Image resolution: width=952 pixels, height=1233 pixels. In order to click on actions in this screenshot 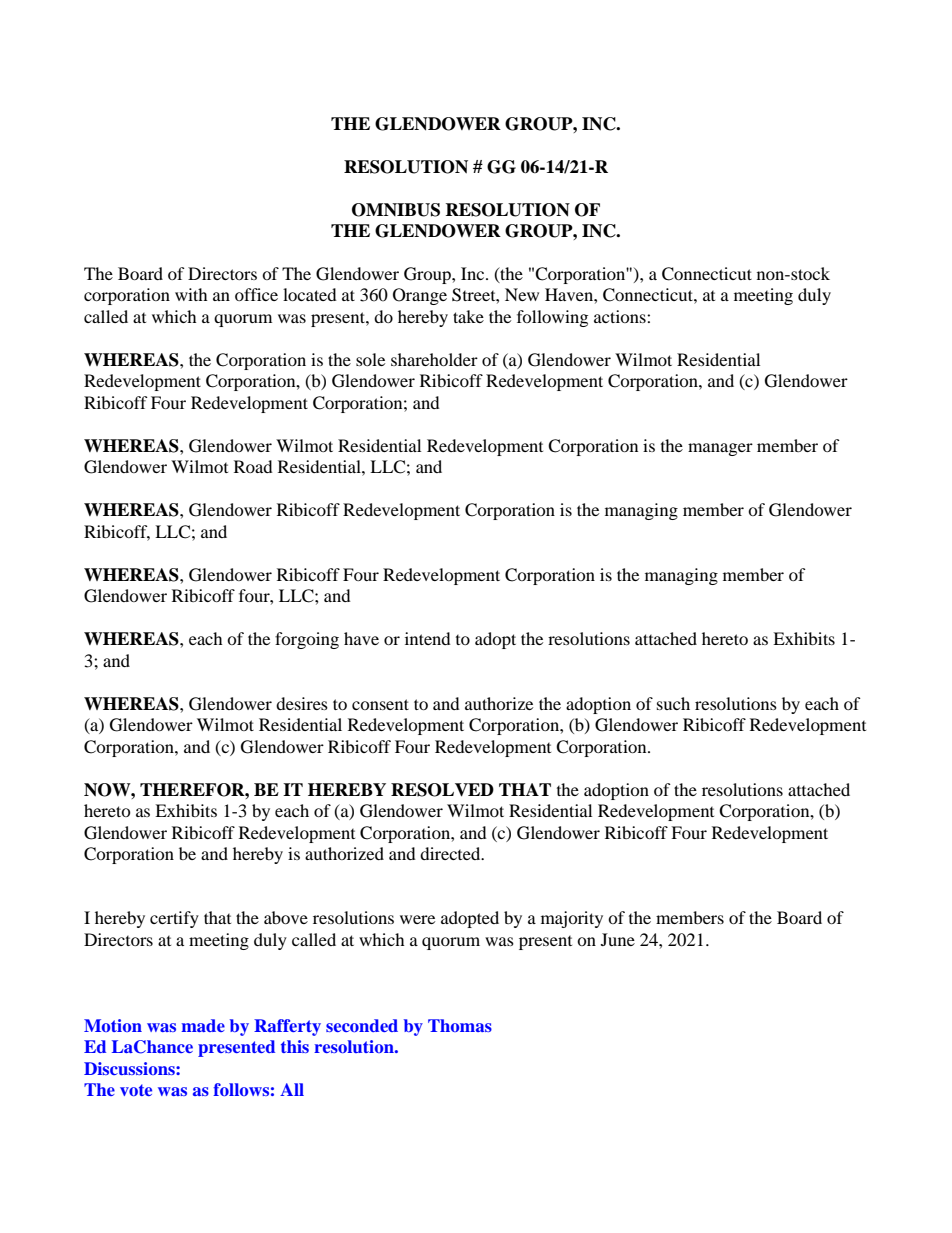, I will do `click(621, 316)`.
